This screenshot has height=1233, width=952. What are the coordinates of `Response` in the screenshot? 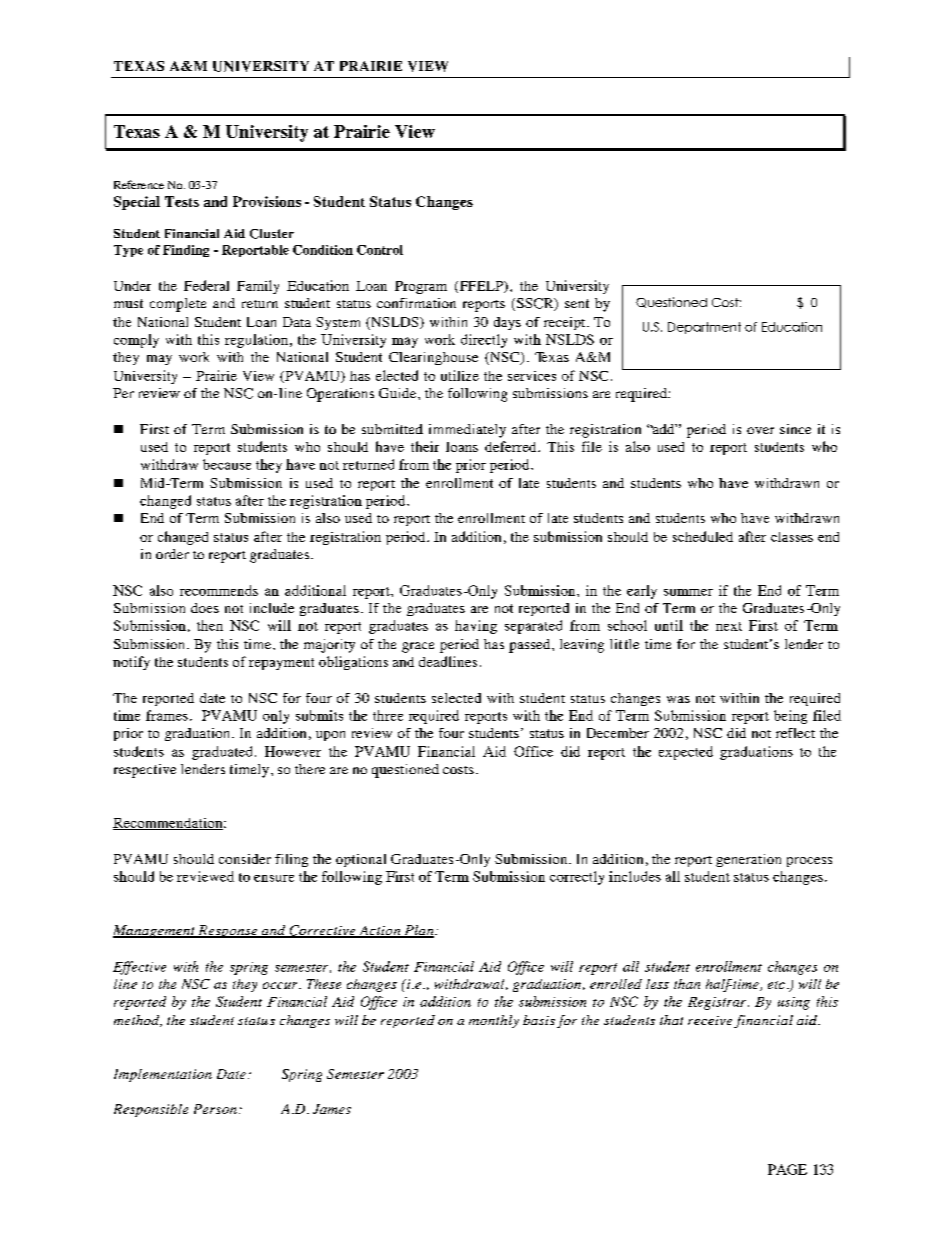 It's located at (228, 931).
